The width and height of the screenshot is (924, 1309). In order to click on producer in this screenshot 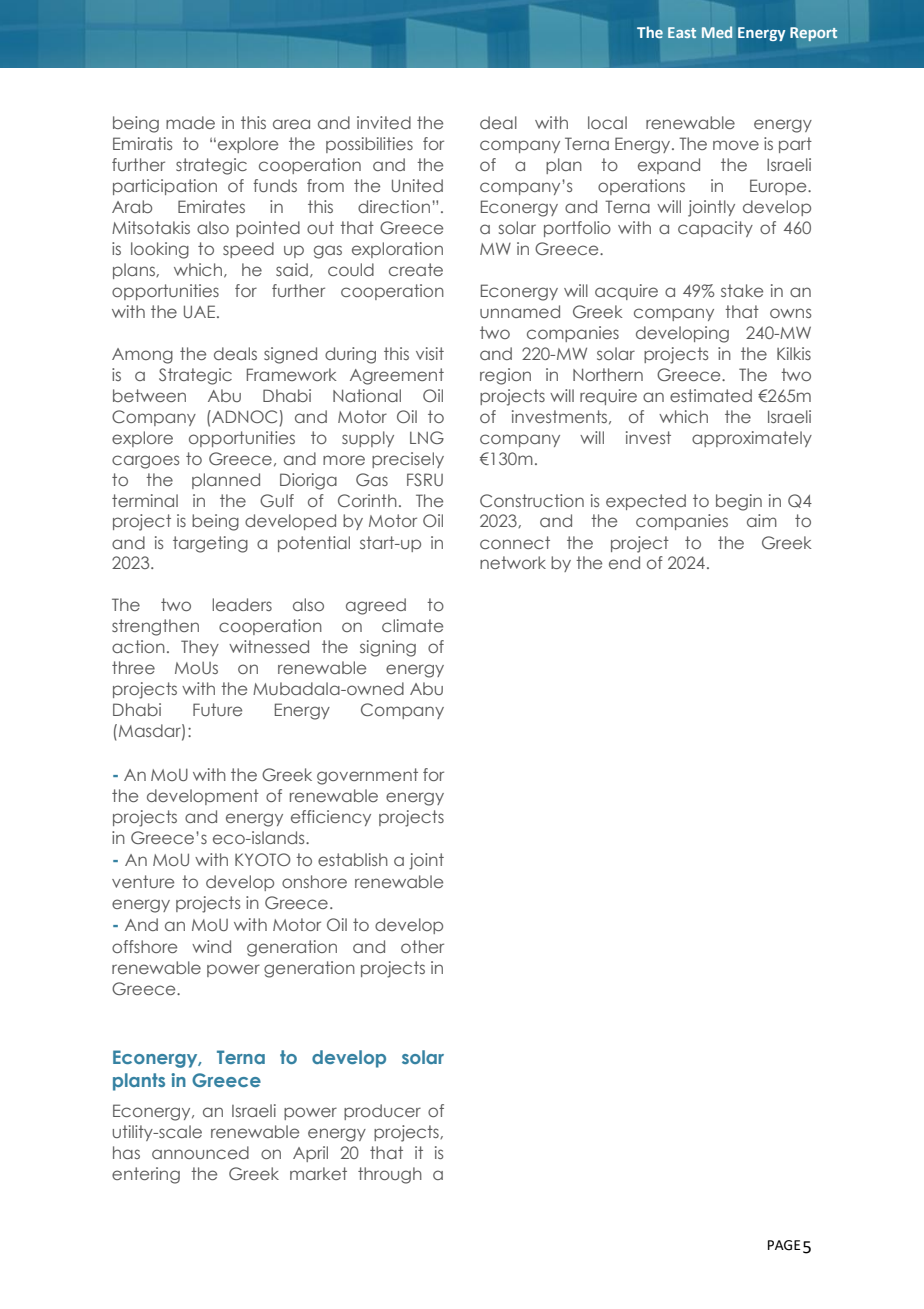, I will do `click(382, 1112)`.
